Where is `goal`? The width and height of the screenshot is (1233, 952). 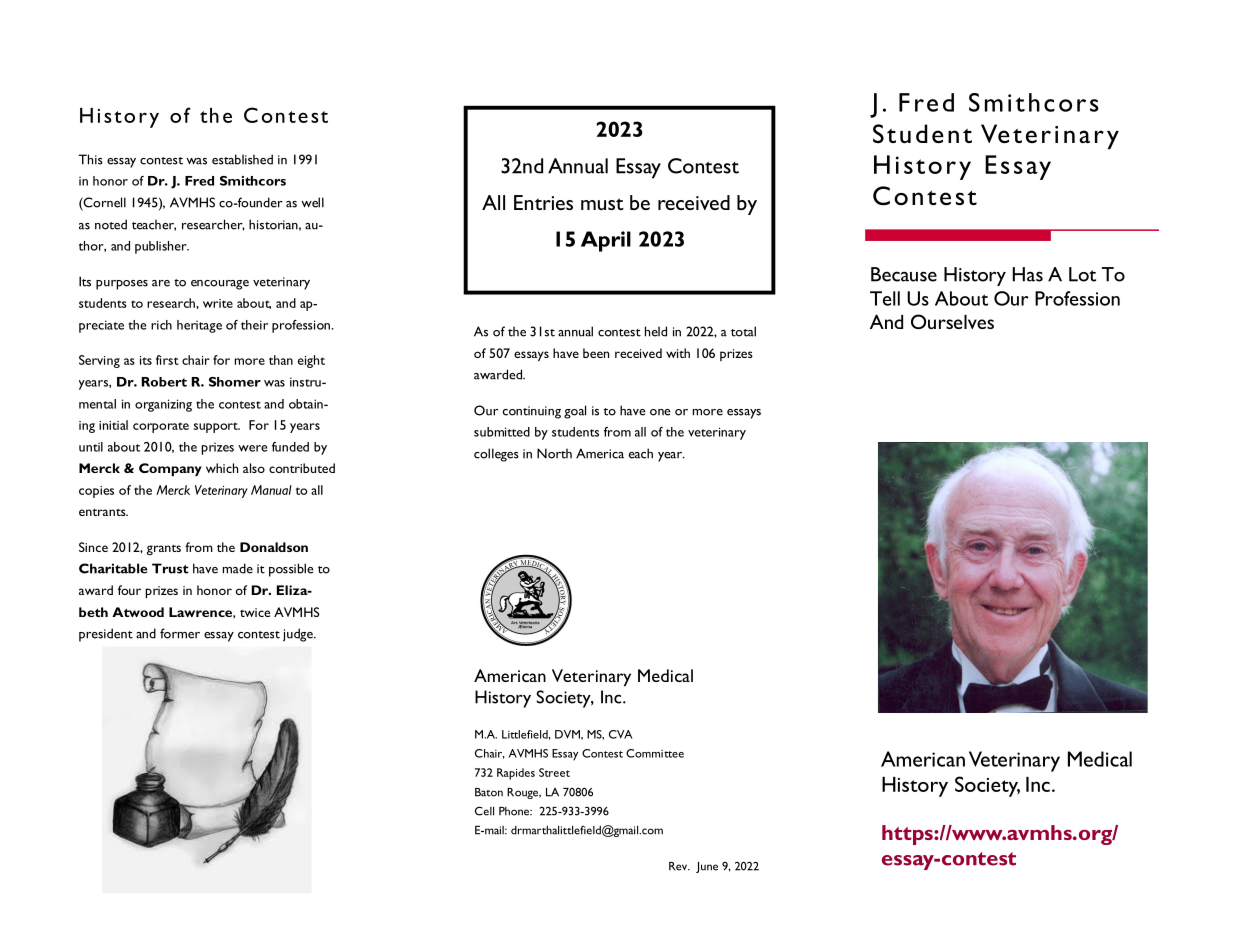 goal is located at coordinates (575, 412).
